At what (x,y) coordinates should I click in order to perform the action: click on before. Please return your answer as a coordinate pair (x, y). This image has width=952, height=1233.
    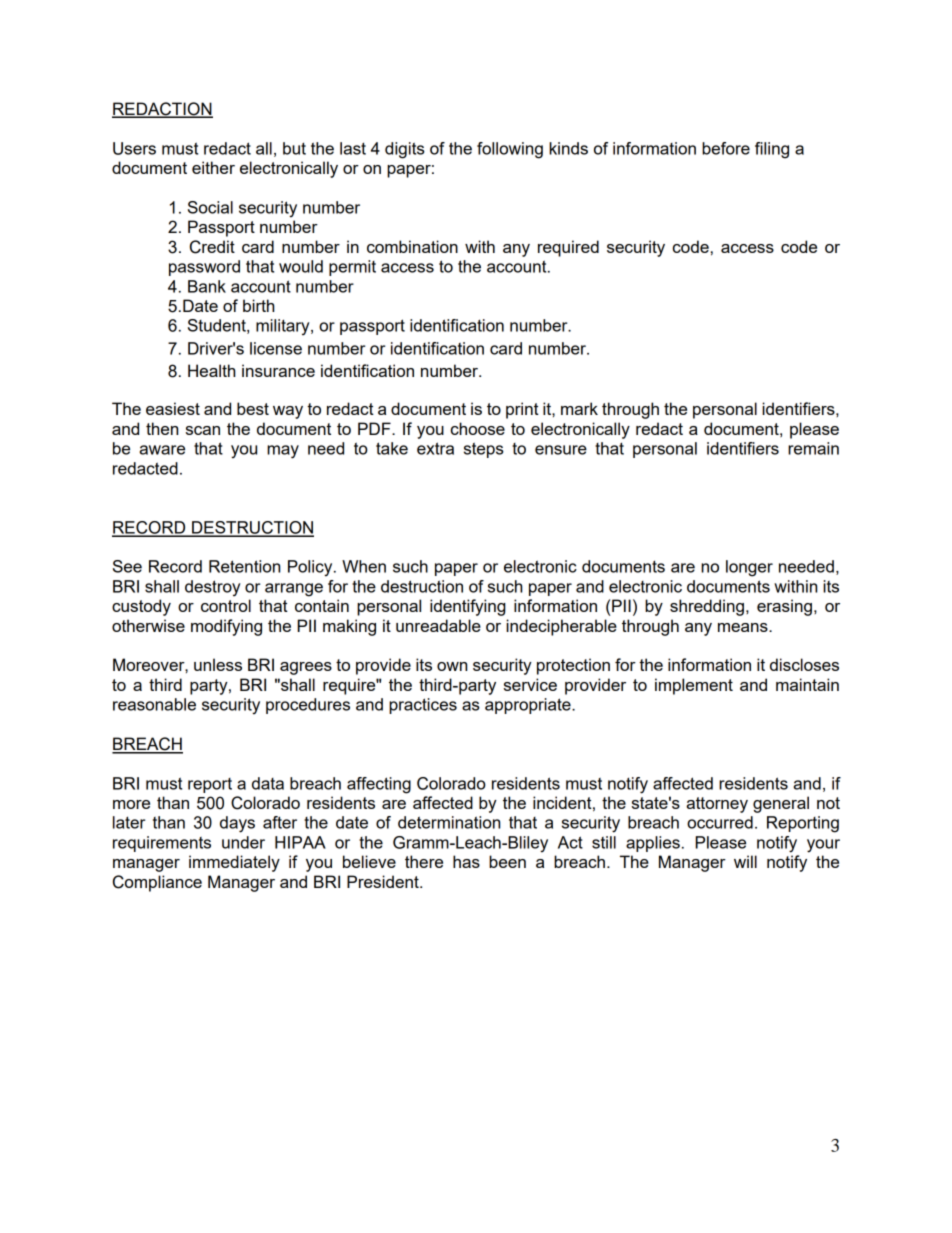
    Looking at the image, I should click on (726, 148).
